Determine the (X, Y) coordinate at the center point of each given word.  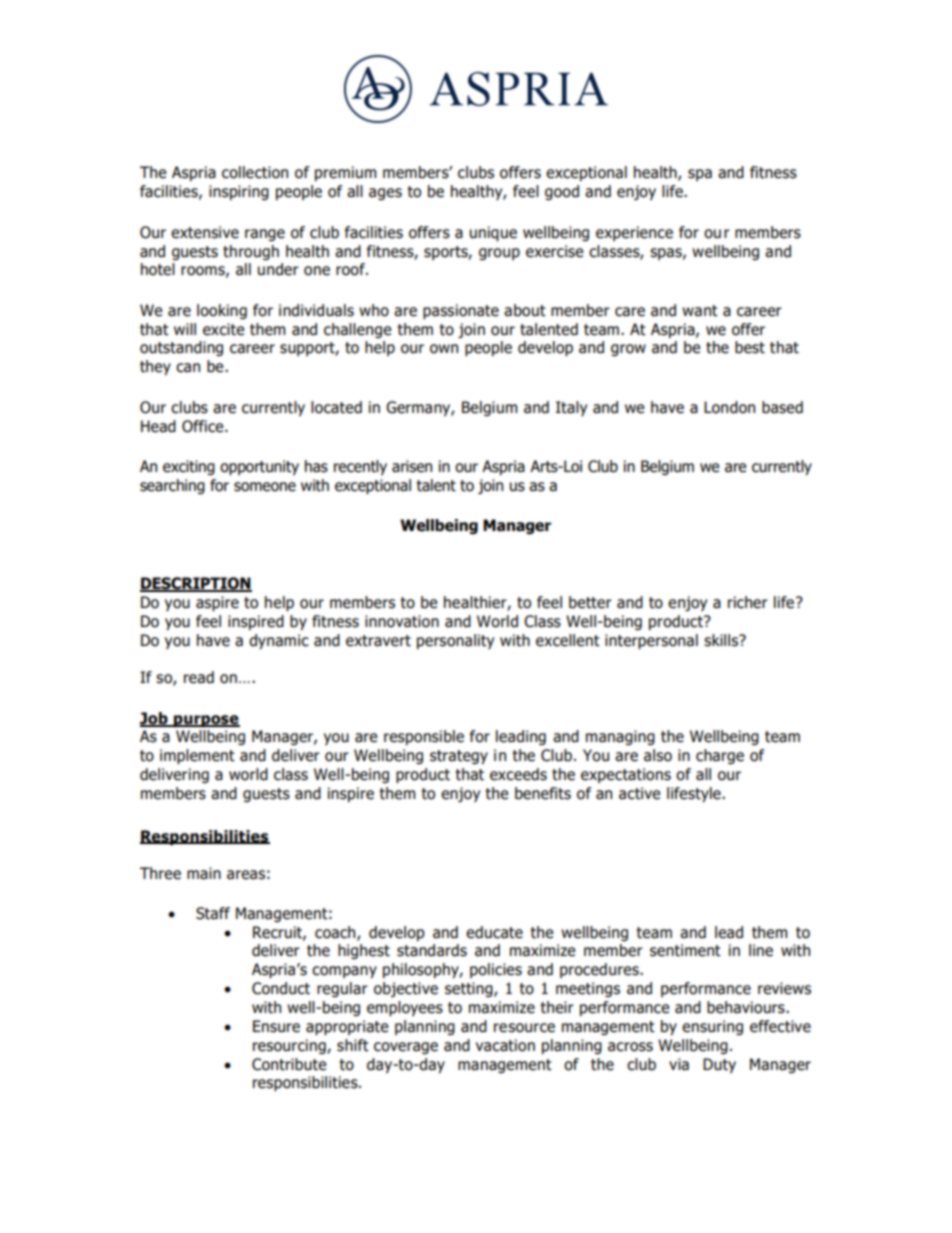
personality (455, 641)
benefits (543, 793)
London (729, 407)
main (204, 873)
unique (493, 233)
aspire (217, 603)
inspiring (239, 192)
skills (722, 640)
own (444, 349)
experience (634, 233)
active (639, 793)
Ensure (276, 1026)
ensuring (712, 1027)
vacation (505, 1045)
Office (204, 426)
